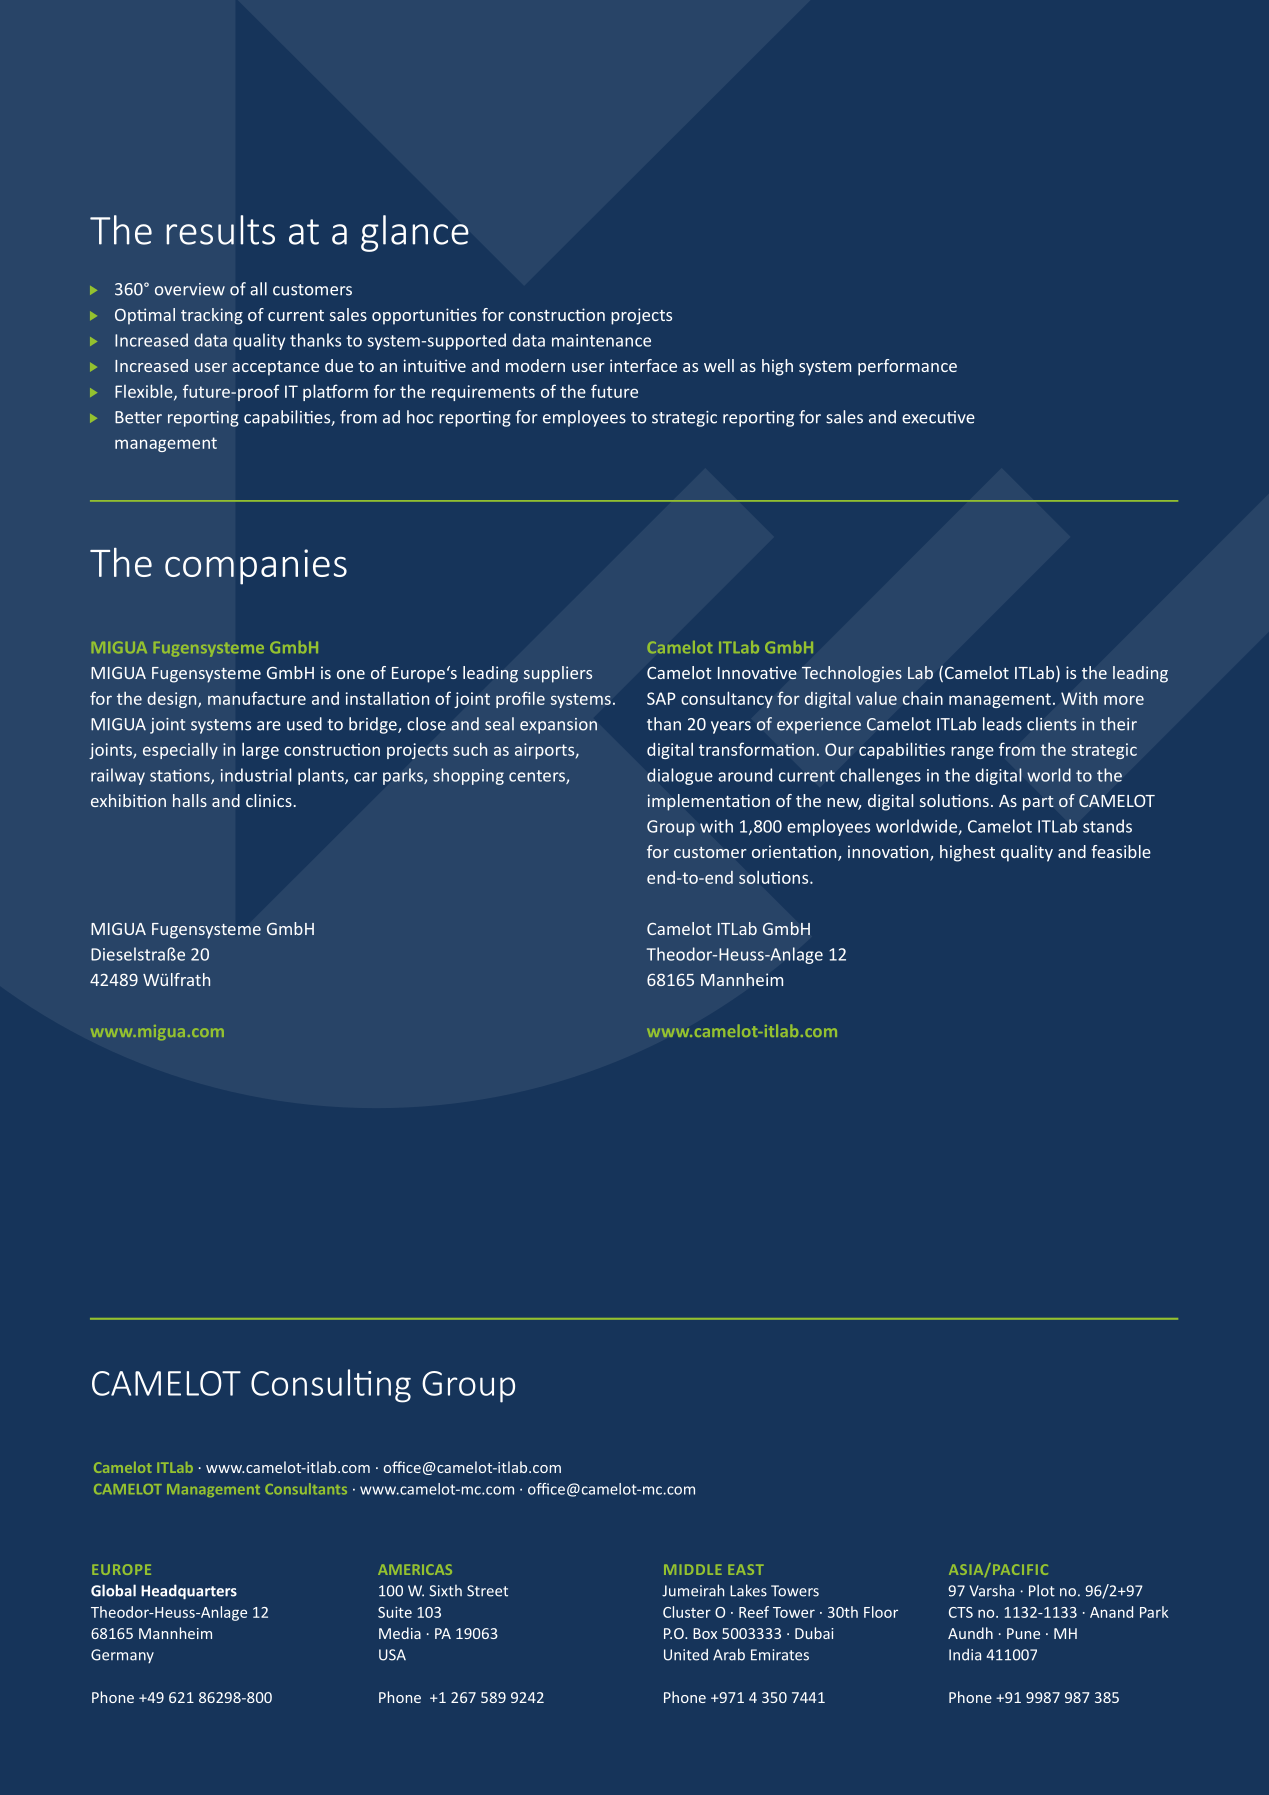 Image resolution: width=1269 pixels, height=1795 pixels. Describe the element at coordinates (1038, 803) in the screenshot. I see `part` at that location.
